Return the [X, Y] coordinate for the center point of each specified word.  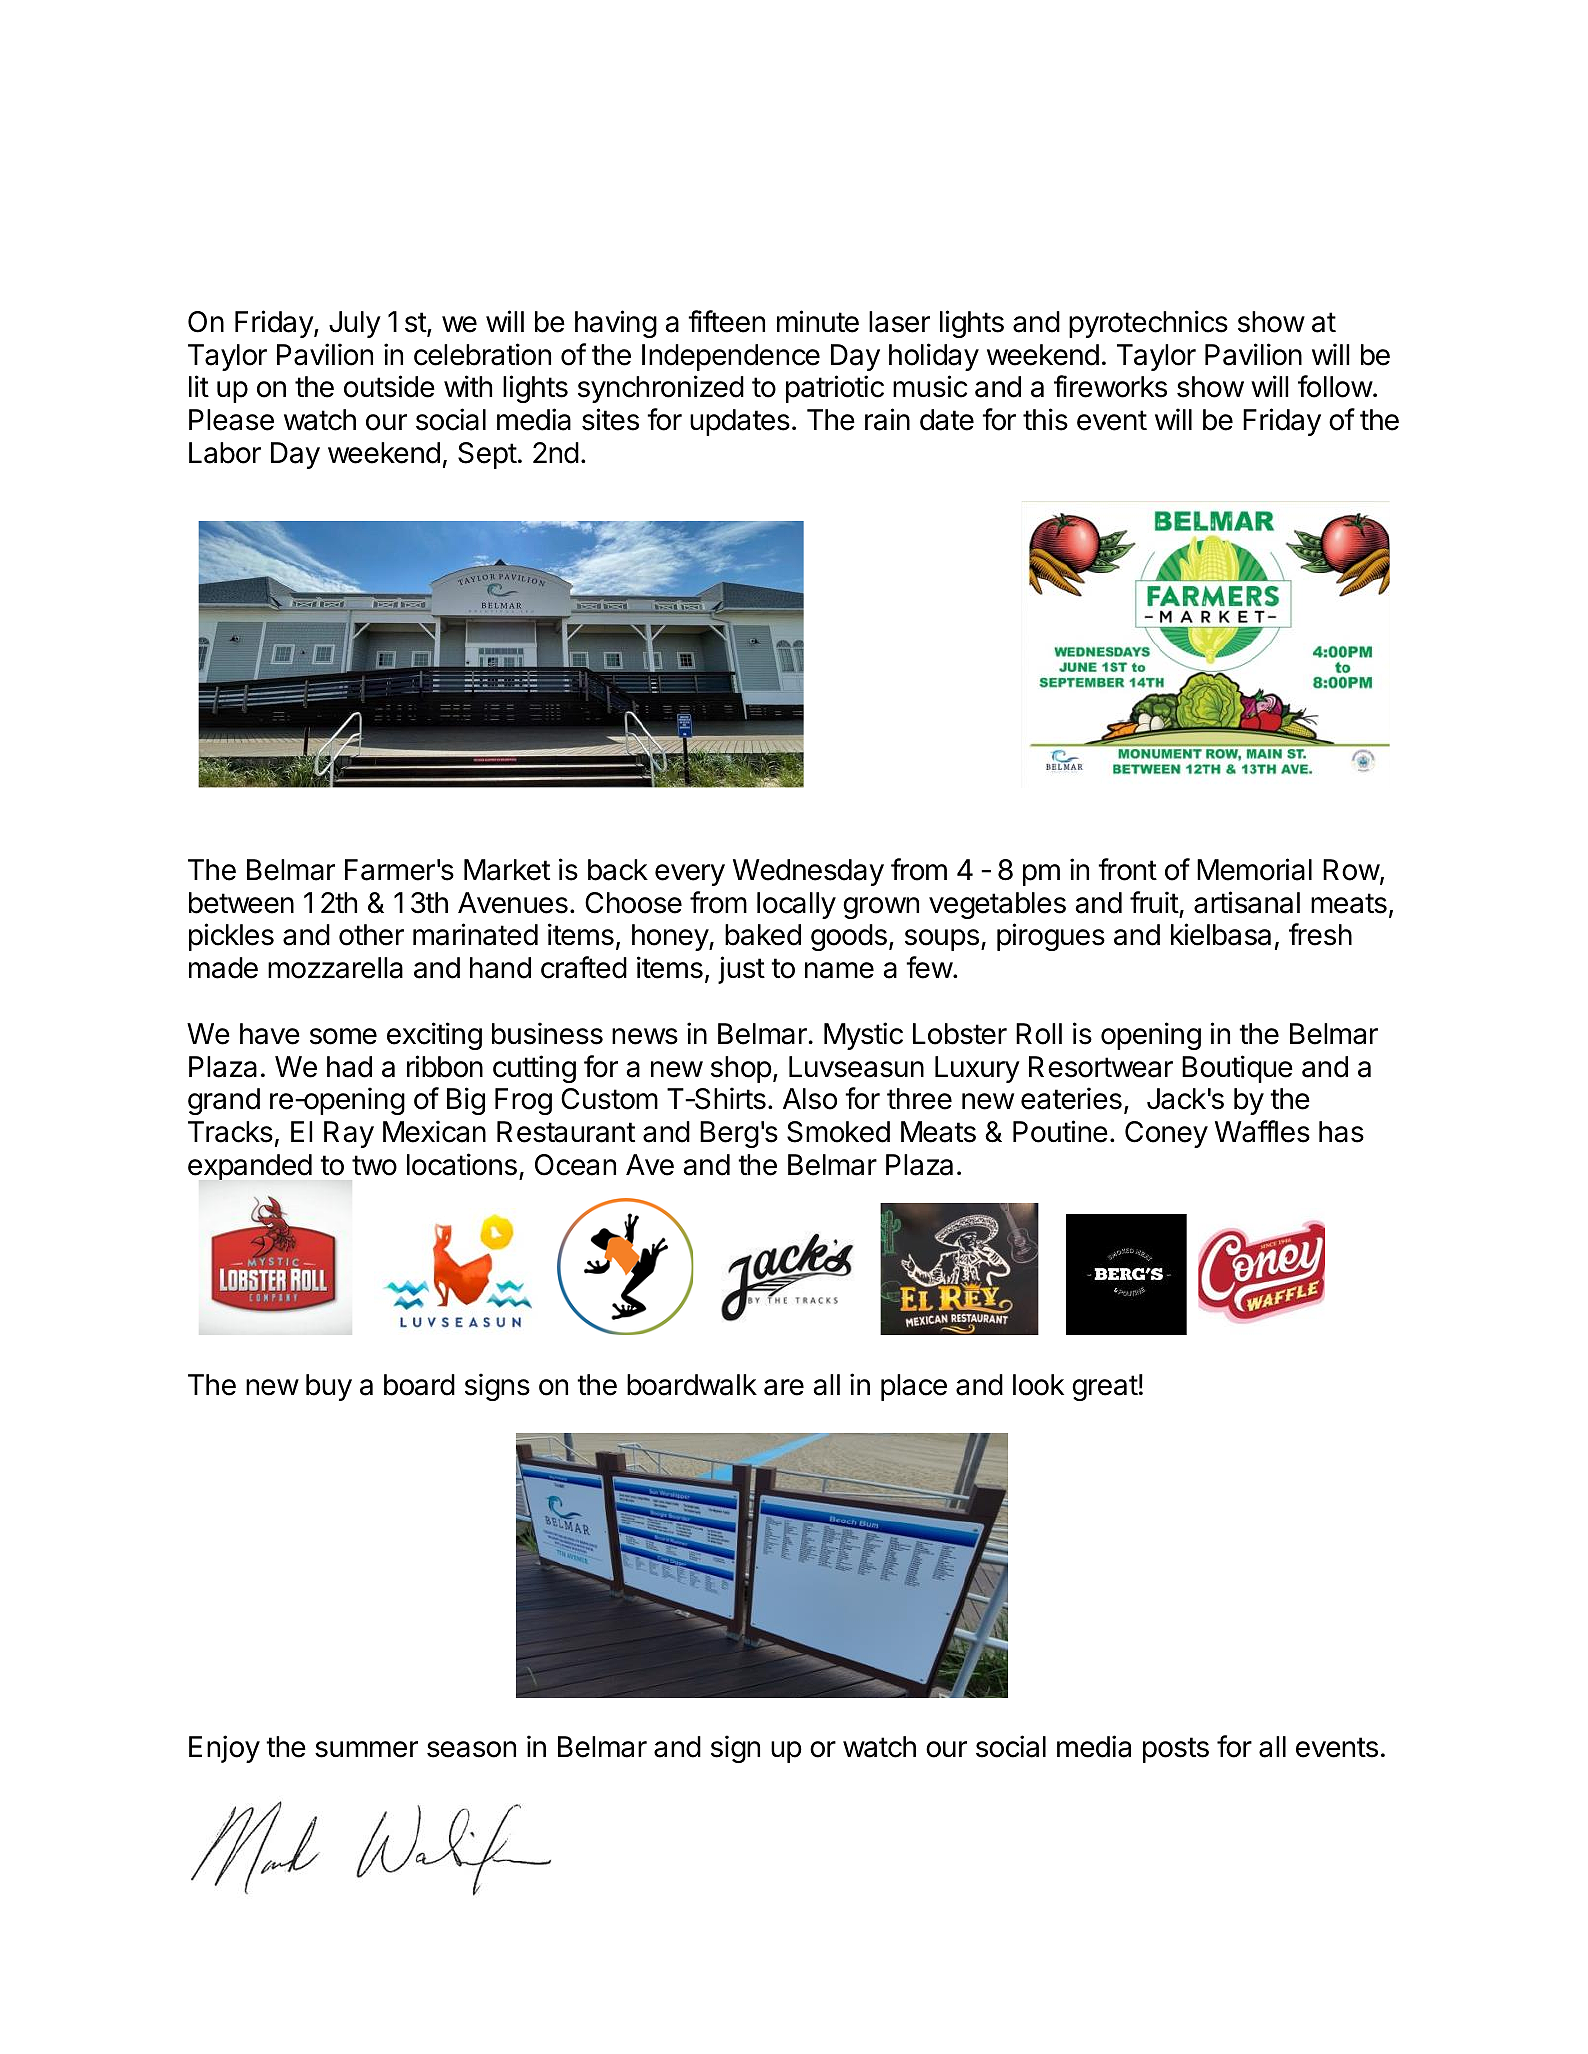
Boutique [1237, 1069]
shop [741, 1069]
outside [389, 386]
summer [366, 1749]
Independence [731, 357]
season [471, 1749]
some [343, 1036]
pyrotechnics [1148, 324]
